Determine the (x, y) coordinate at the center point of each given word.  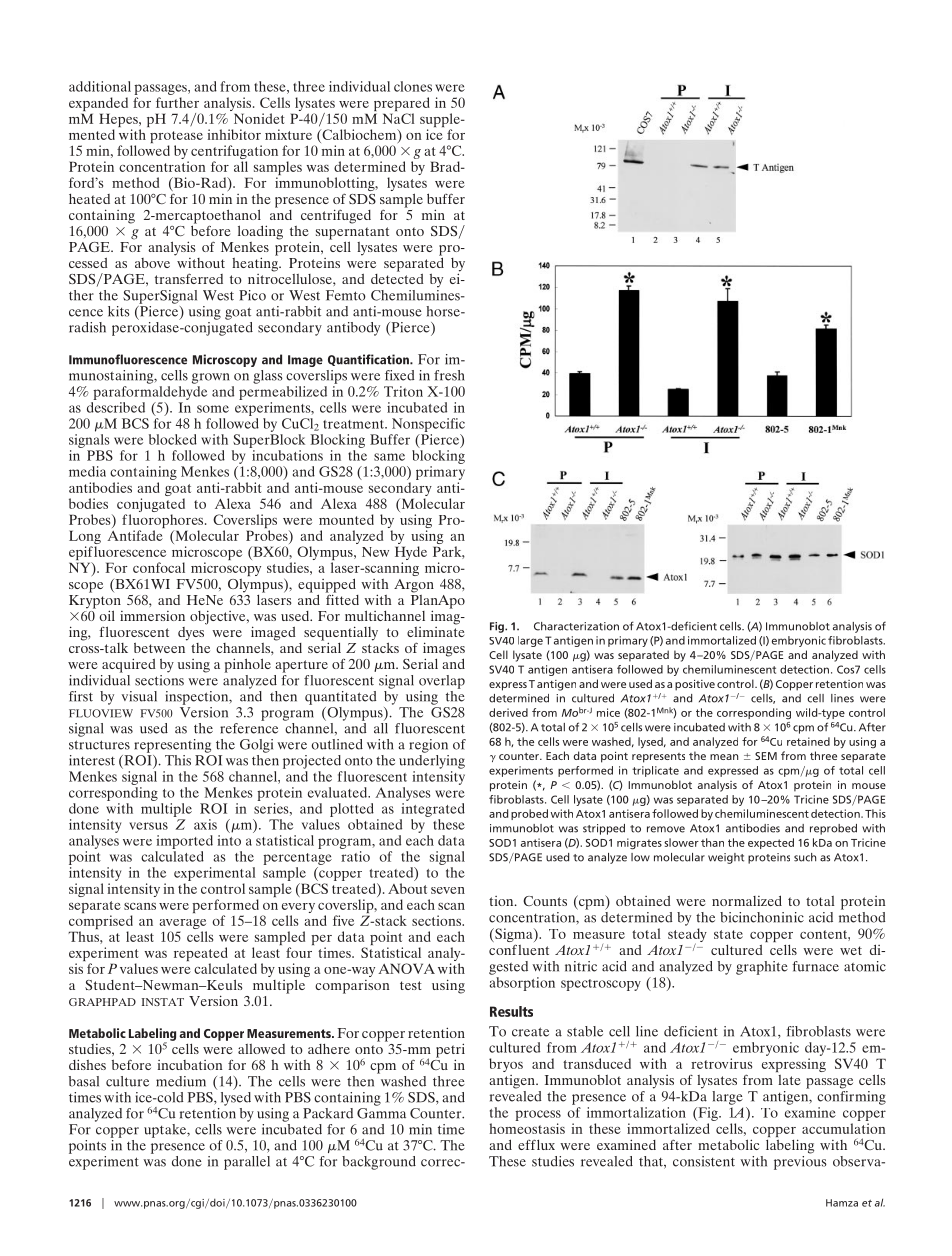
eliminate (435, 630)
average (183, 925)
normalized (747, 900)
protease (176, 138)
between (160, 646)
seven (448, 890)
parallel (247, 1163)
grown (210, 378)
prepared (402, 105)
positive (695, 685)
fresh (449, 375)
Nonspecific (428, 425)
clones (413, 86)
